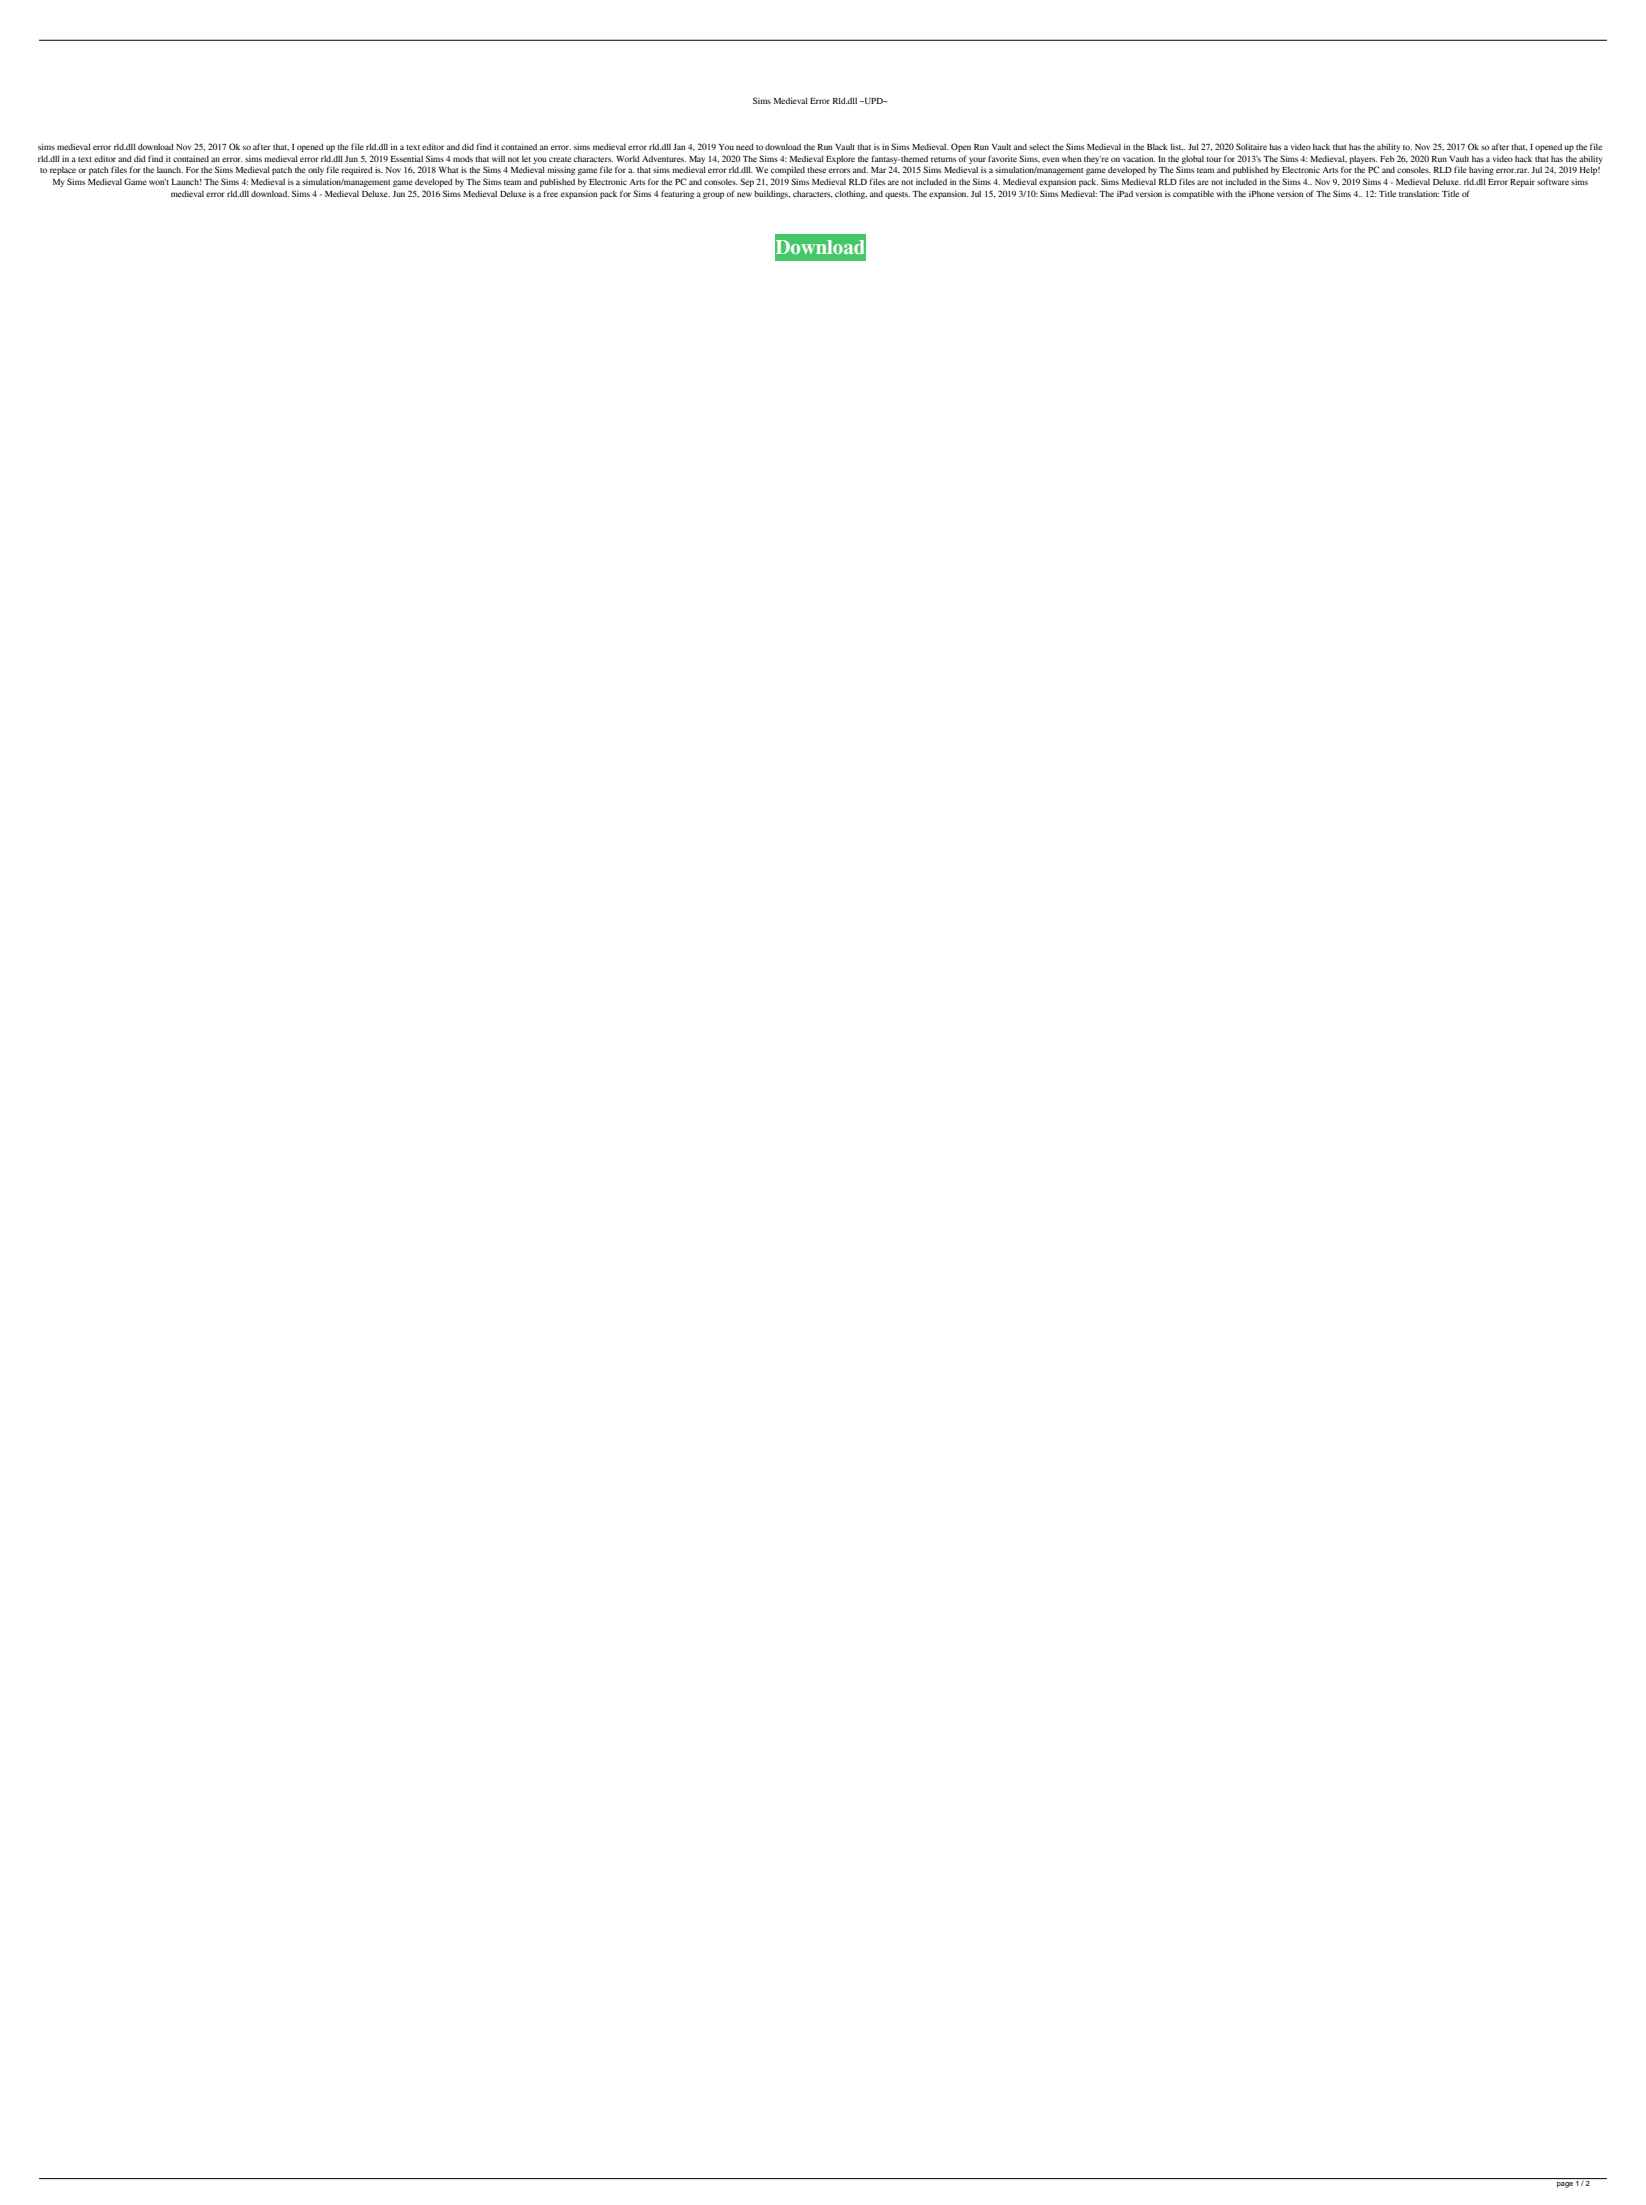 The image size is (1646, 2205). I want to click on required, so click(357, 170).
